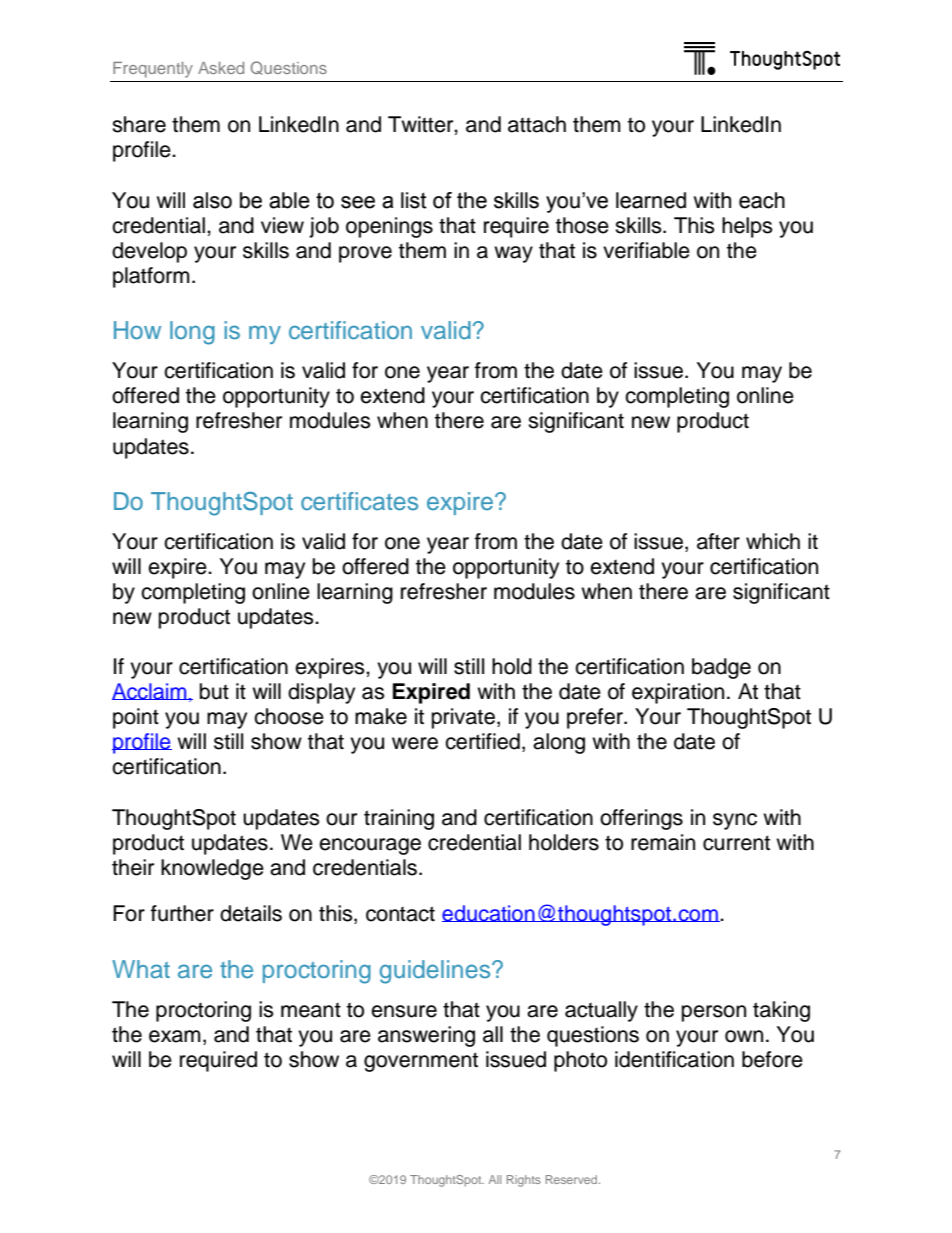 The width and height of the image is (952, 1233). Describe the element at coordinates (463, 718) in the image. I see `private` at that location.
